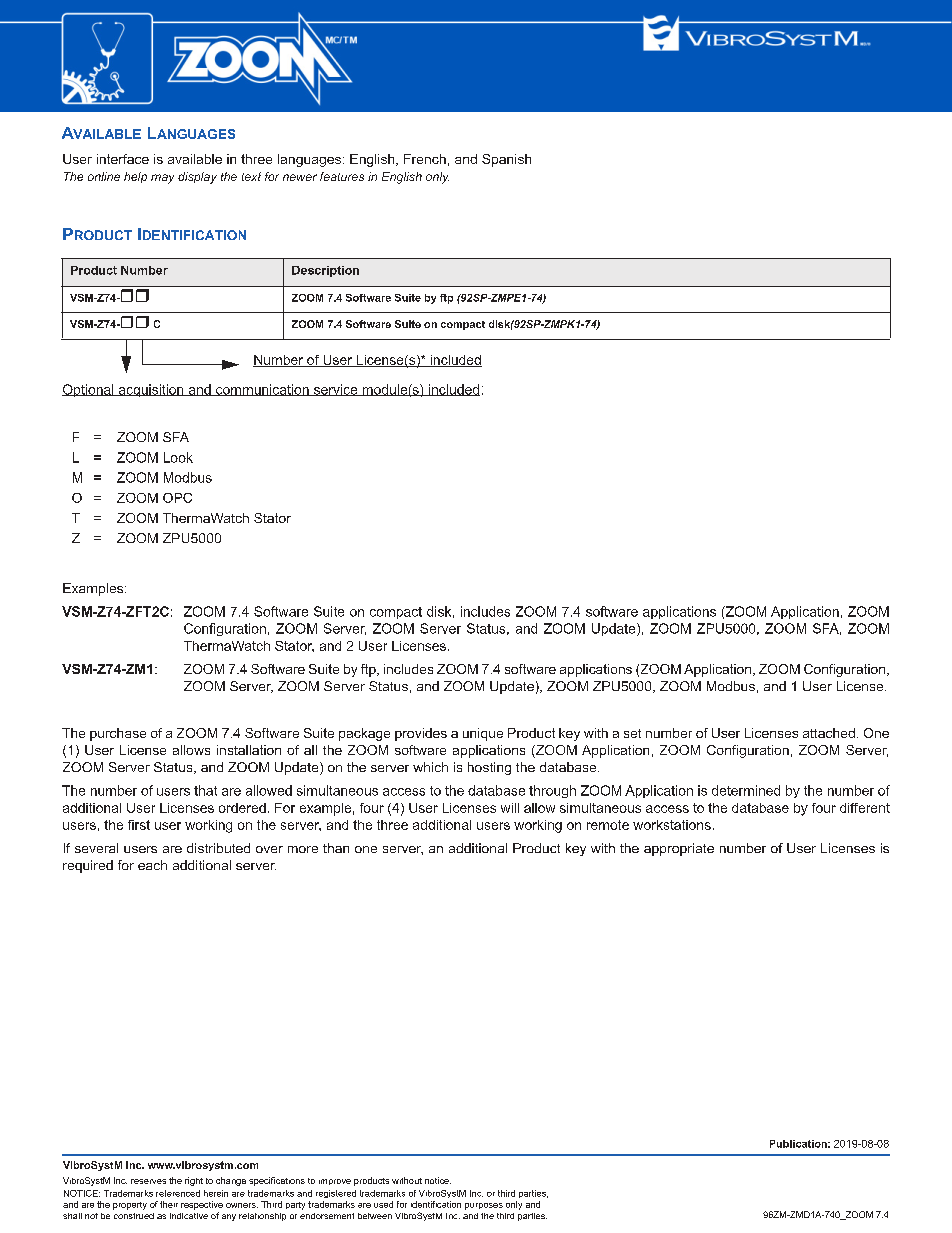  I want to click on attached, so click(829, 733).
